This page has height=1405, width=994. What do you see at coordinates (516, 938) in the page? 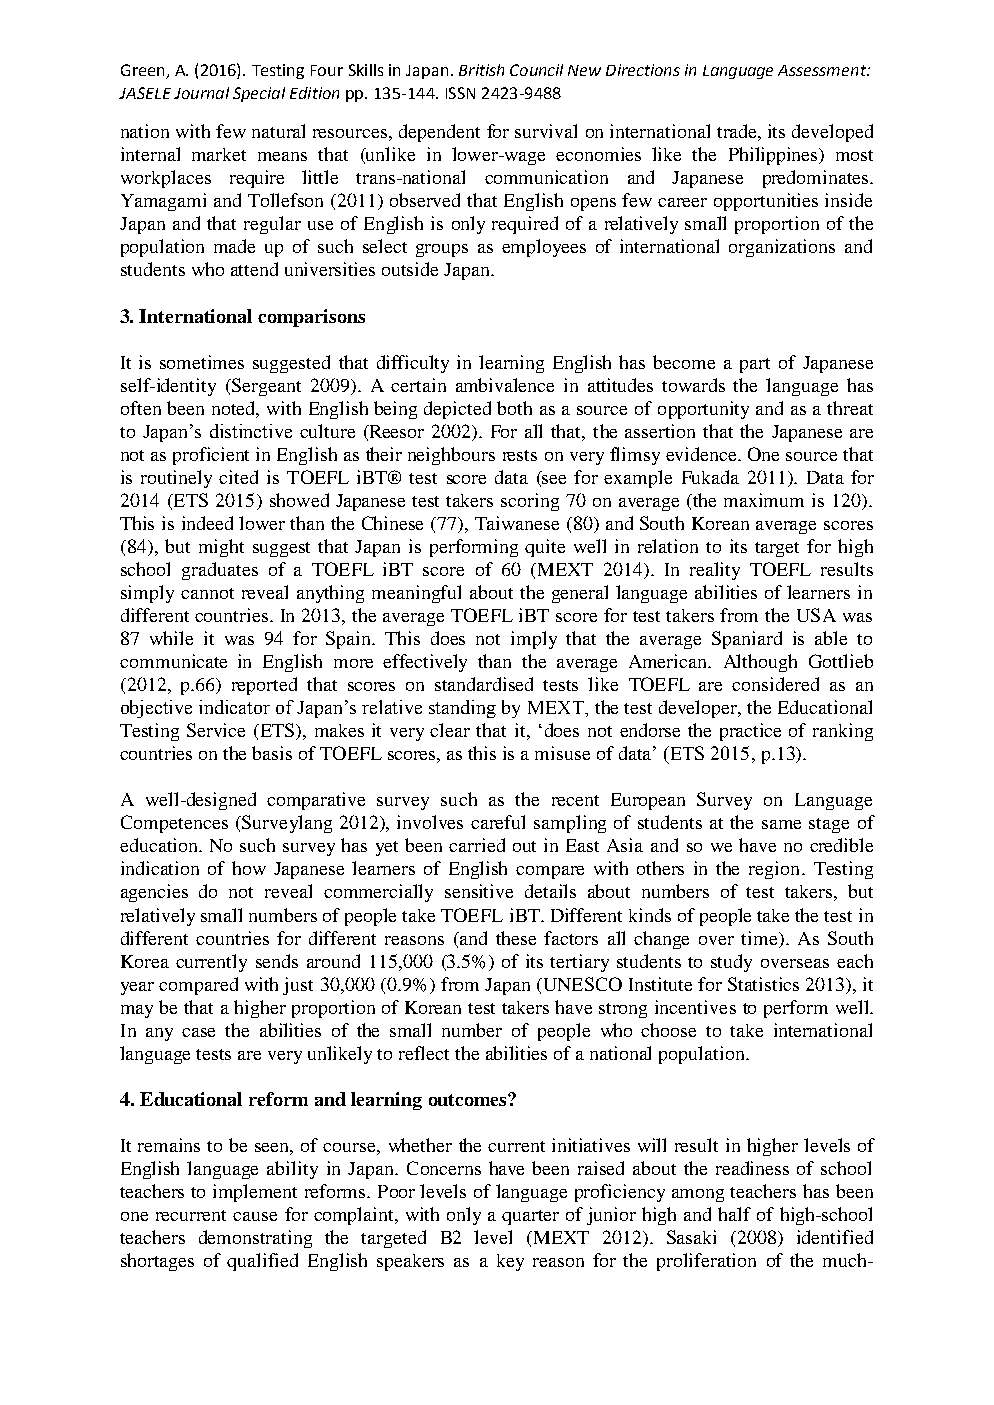
I see `these` at bounding box center [516, 938].
